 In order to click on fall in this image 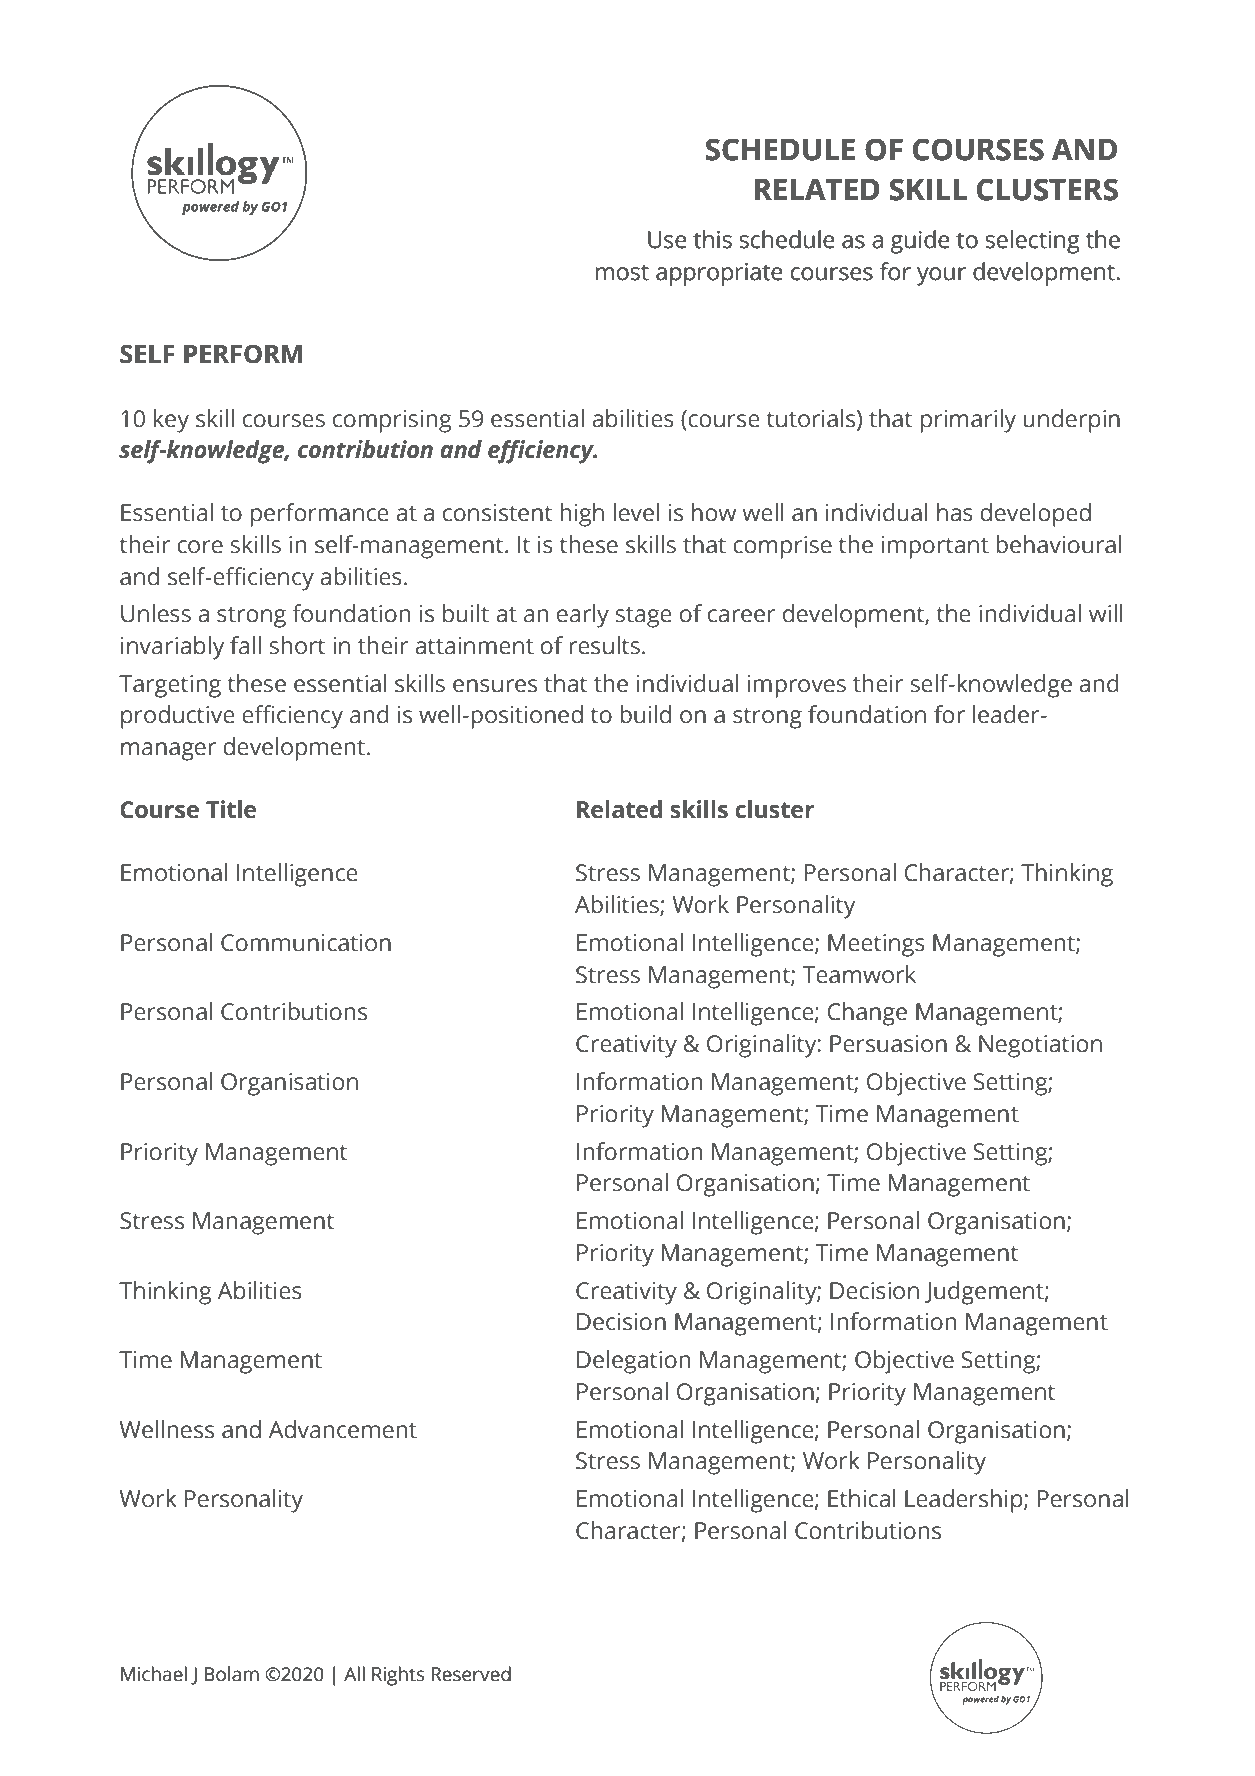, I will do `click(245, 645)`.
